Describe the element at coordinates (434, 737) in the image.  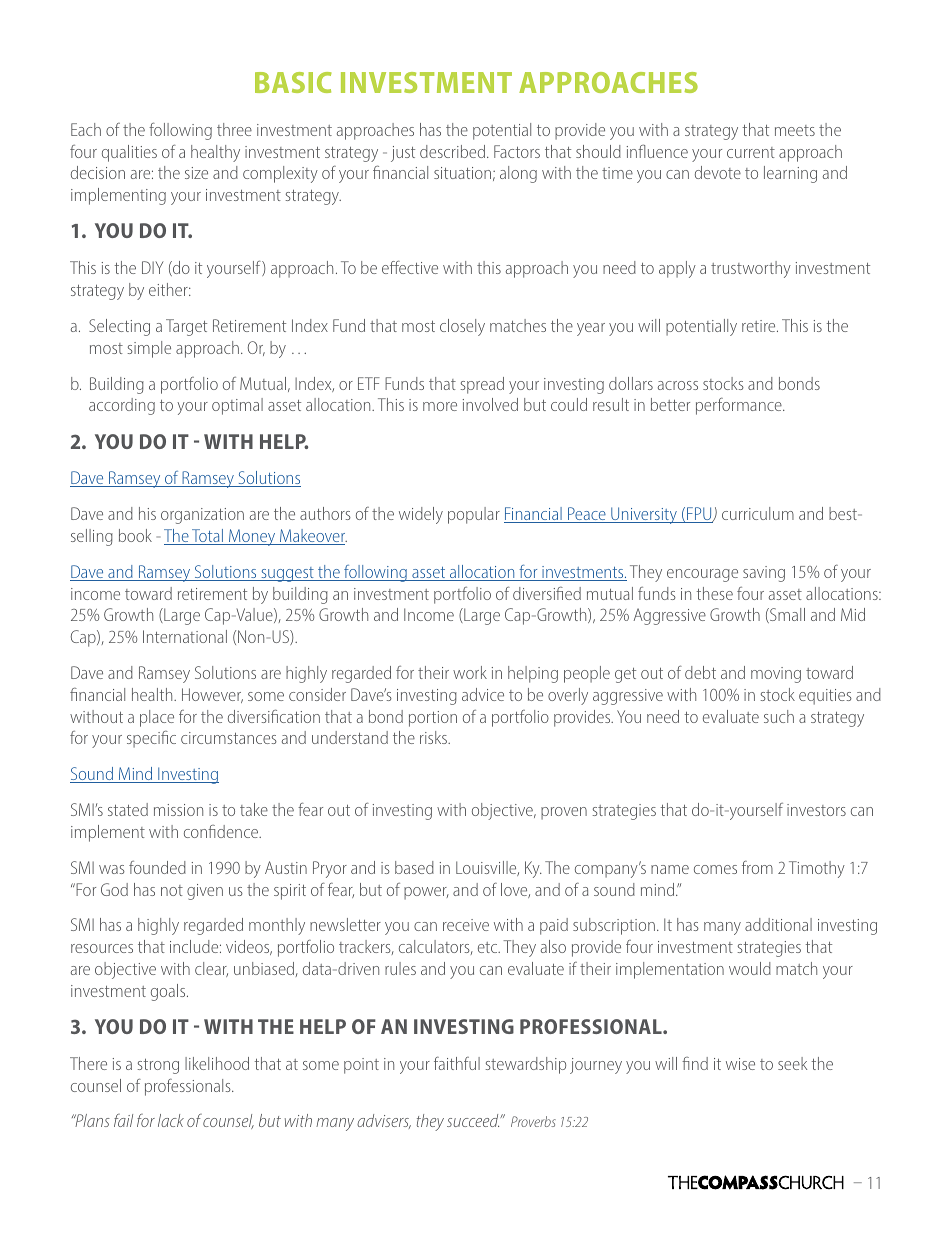
I see `risks` at that location.
